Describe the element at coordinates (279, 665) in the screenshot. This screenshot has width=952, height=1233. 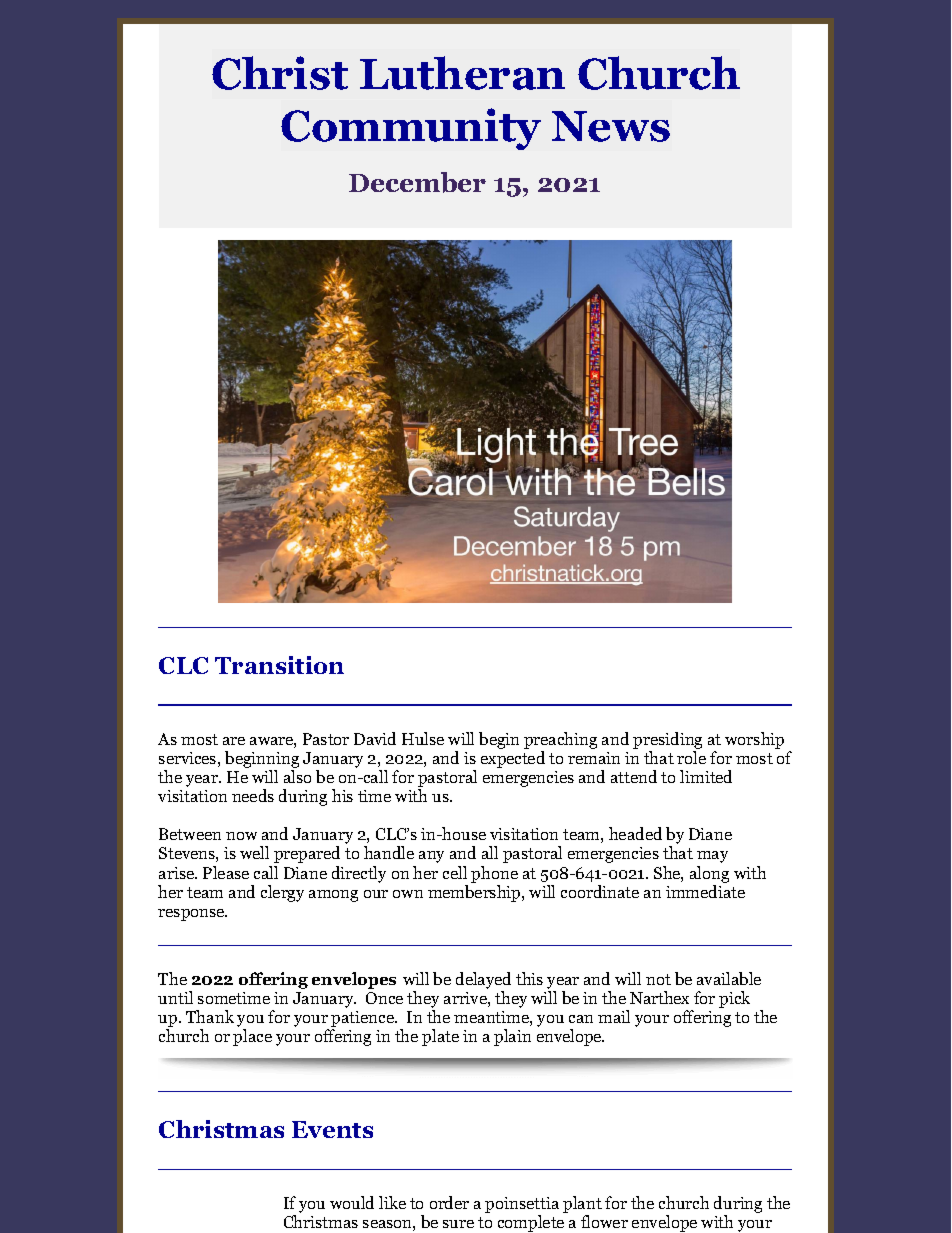
I see `Transition` at that location.
